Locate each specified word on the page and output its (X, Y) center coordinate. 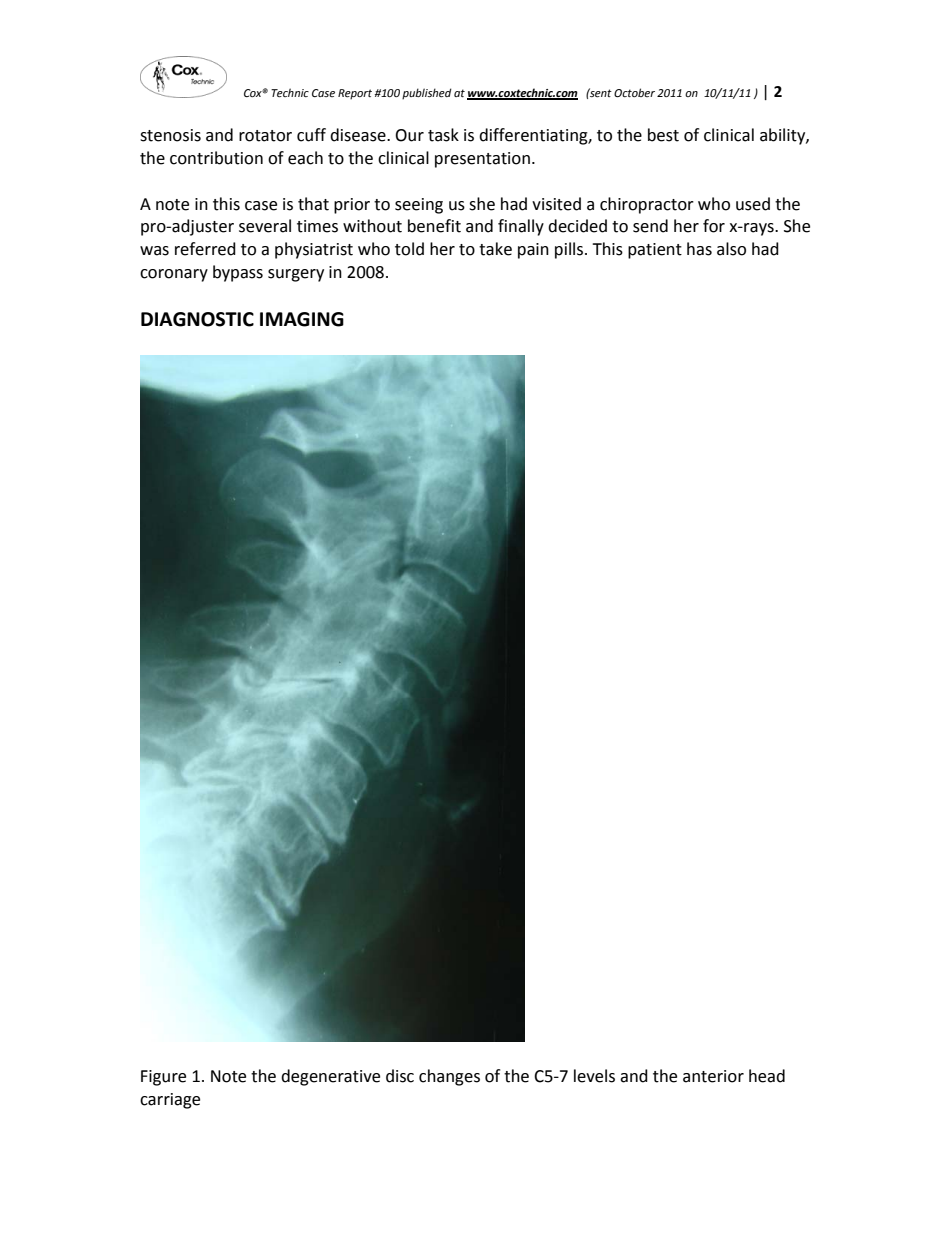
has (699, 249)
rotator (265, 136)
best (663, 135)
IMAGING (302, 319)
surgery (296, 275)
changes (449, 1077)
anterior (713, 1076)
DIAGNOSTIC (197, 319)
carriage (170, 1101)
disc (400, 1076)
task (443, 135)
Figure (163, 1078)
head (767, 1076)
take (495, 249)
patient (655, 251)
